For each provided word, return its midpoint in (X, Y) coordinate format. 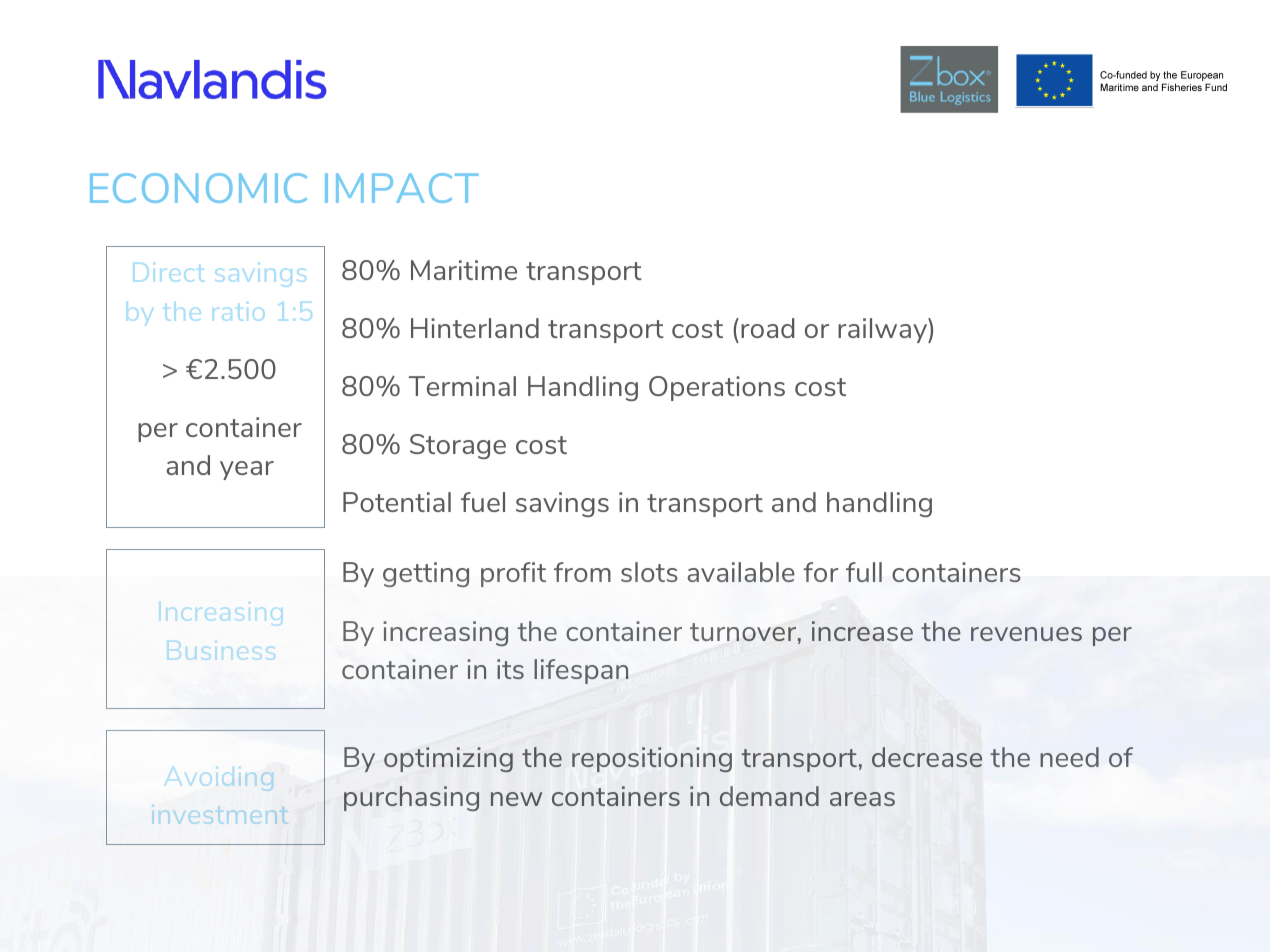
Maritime (464, 270)
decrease (927, 757)
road (767, 328)
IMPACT (402, 188)
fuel (483, 502)
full (864, 572)
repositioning (652, 759)
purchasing (411, 798)
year (247, 470)
